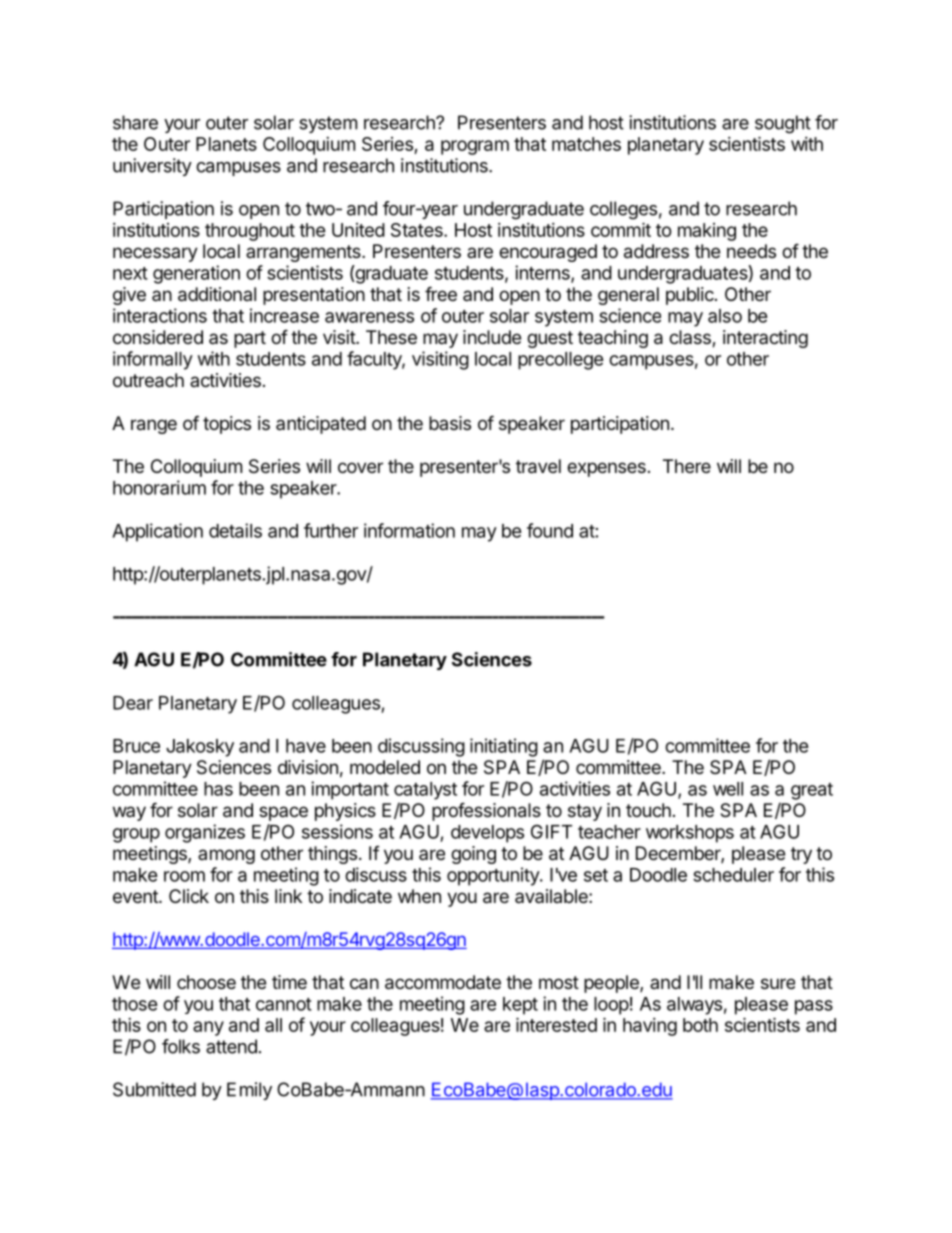 Image resolution: width=952 pixels, height=1233 pixels. I want to click on information, so click(409, 530).
